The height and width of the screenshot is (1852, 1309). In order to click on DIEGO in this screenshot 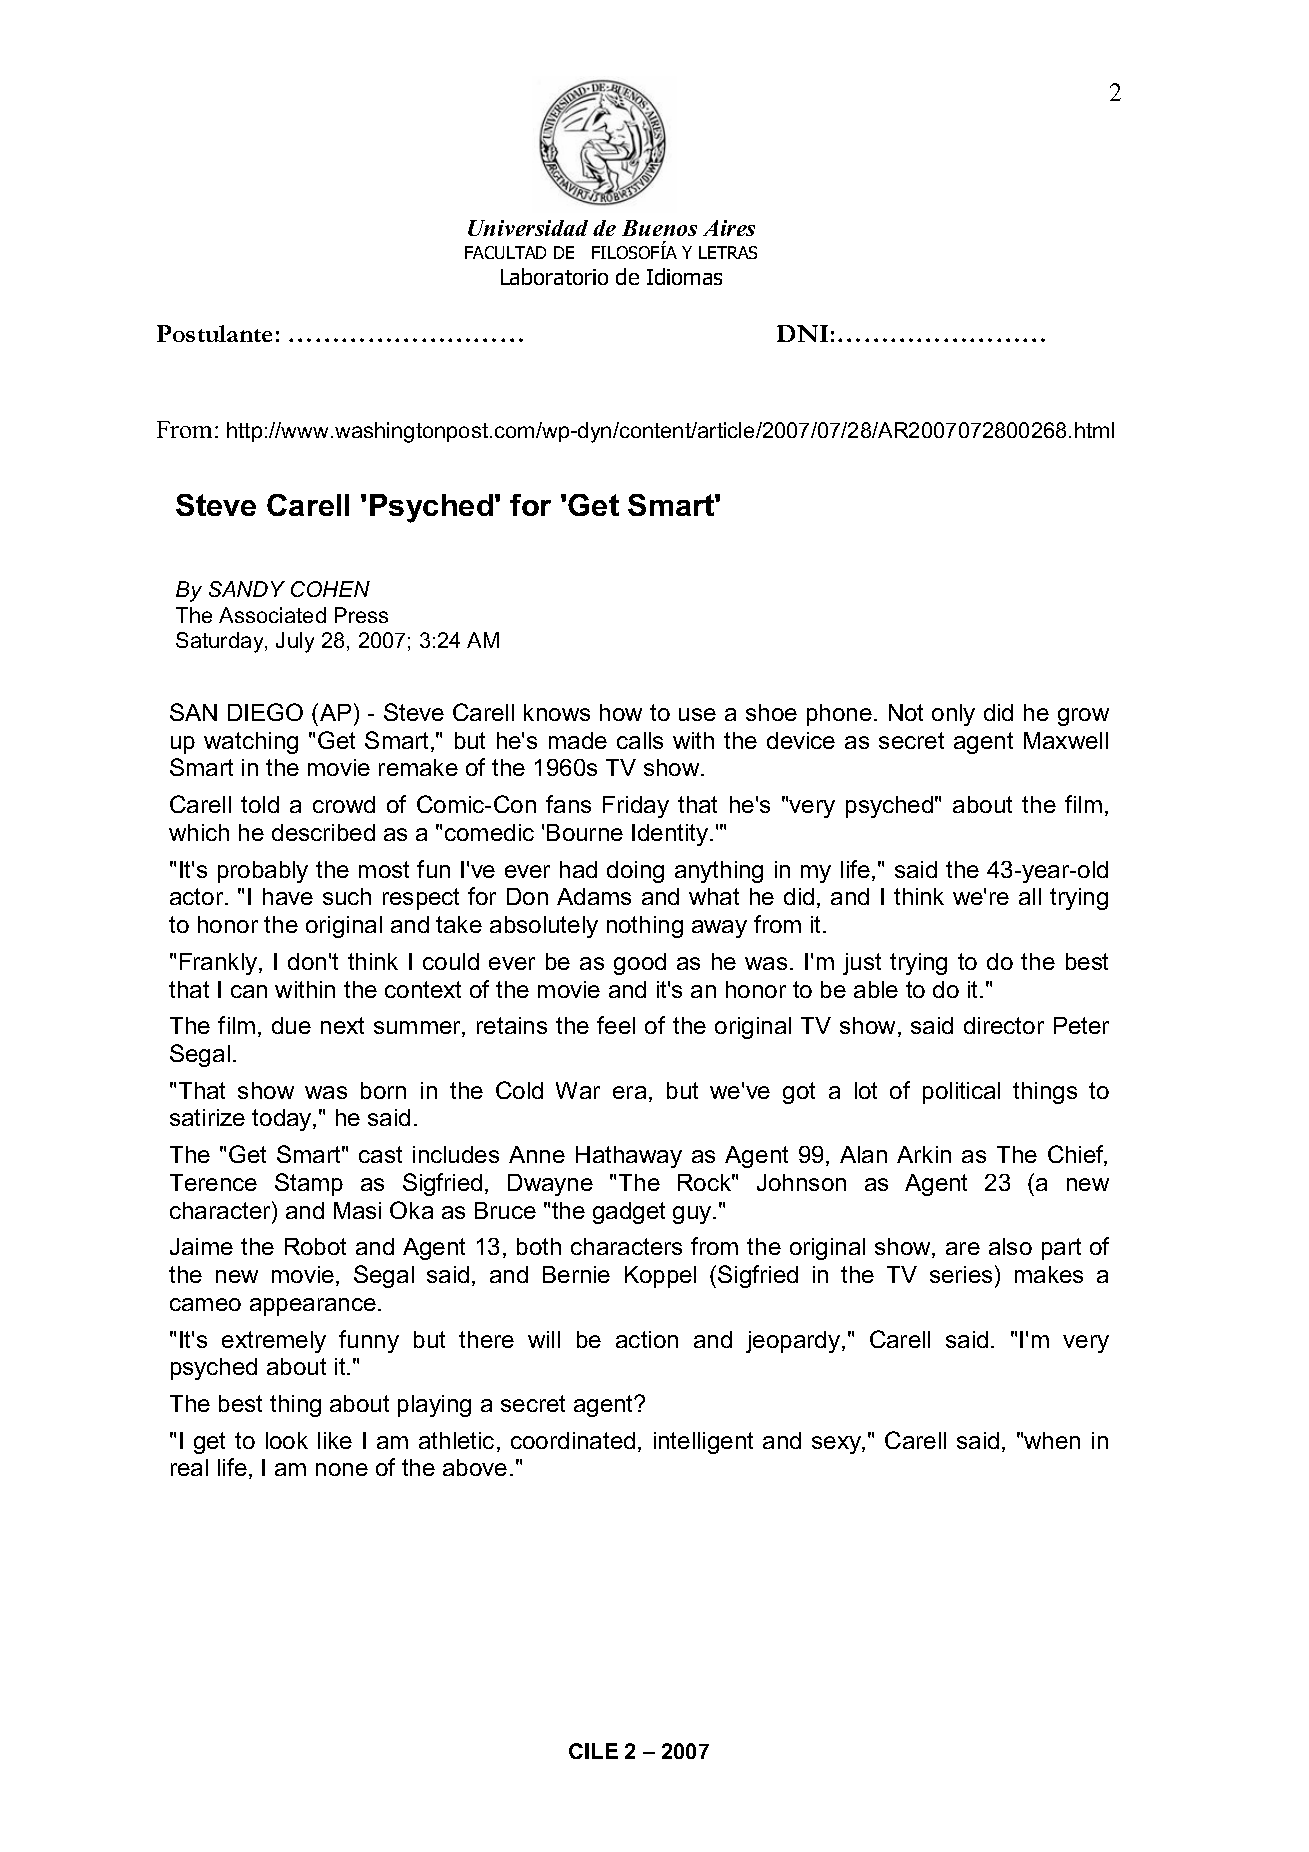, I will do `click(265, 712)`.
